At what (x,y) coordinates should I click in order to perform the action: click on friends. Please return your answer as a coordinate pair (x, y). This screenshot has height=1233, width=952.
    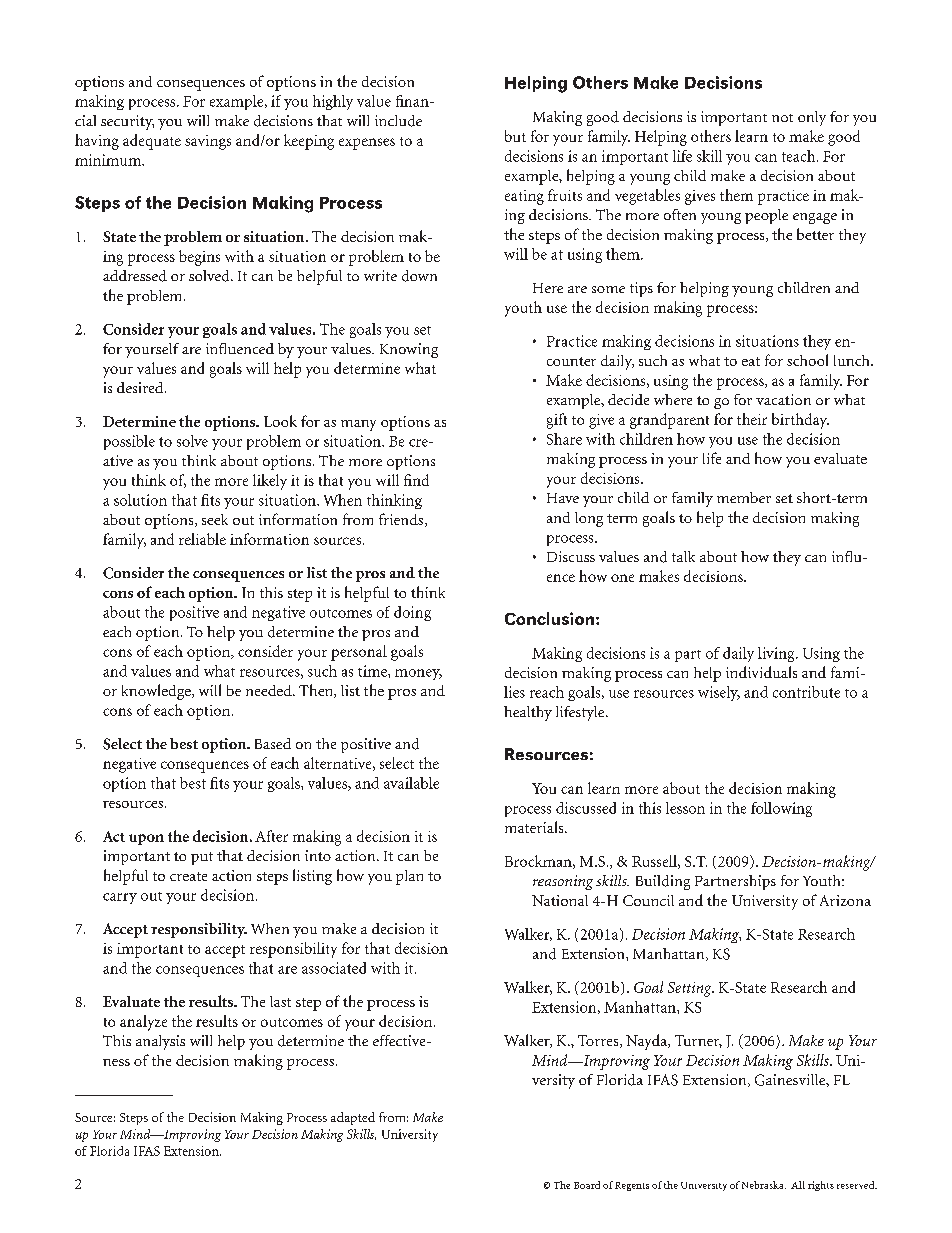
    Looking at the image, I should click on (402, 520).
